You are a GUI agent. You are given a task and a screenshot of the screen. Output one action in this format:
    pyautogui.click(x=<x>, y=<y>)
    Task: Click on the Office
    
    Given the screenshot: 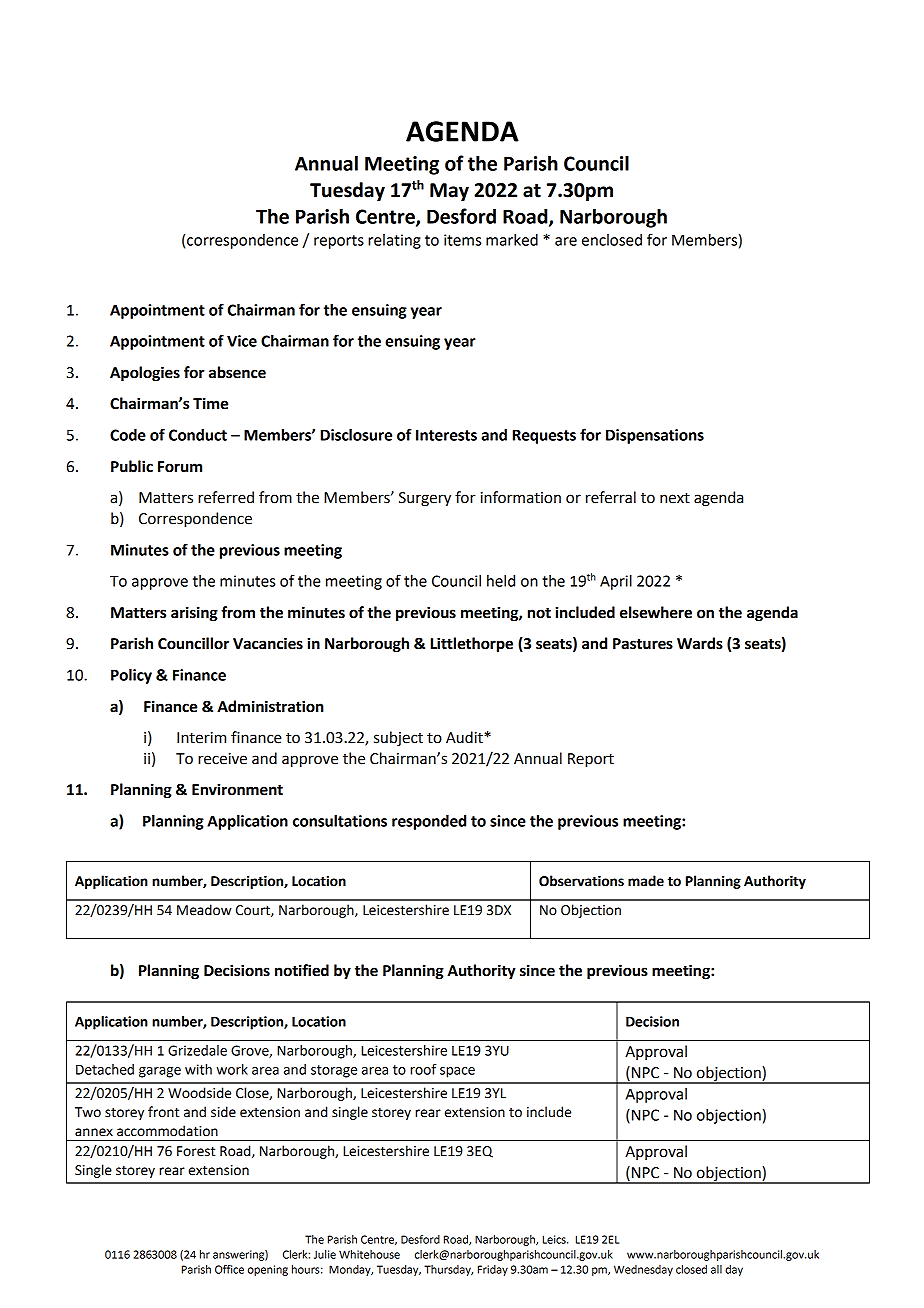 What is the action you would take?
    pyautogui.click(x=229, y=1269)
